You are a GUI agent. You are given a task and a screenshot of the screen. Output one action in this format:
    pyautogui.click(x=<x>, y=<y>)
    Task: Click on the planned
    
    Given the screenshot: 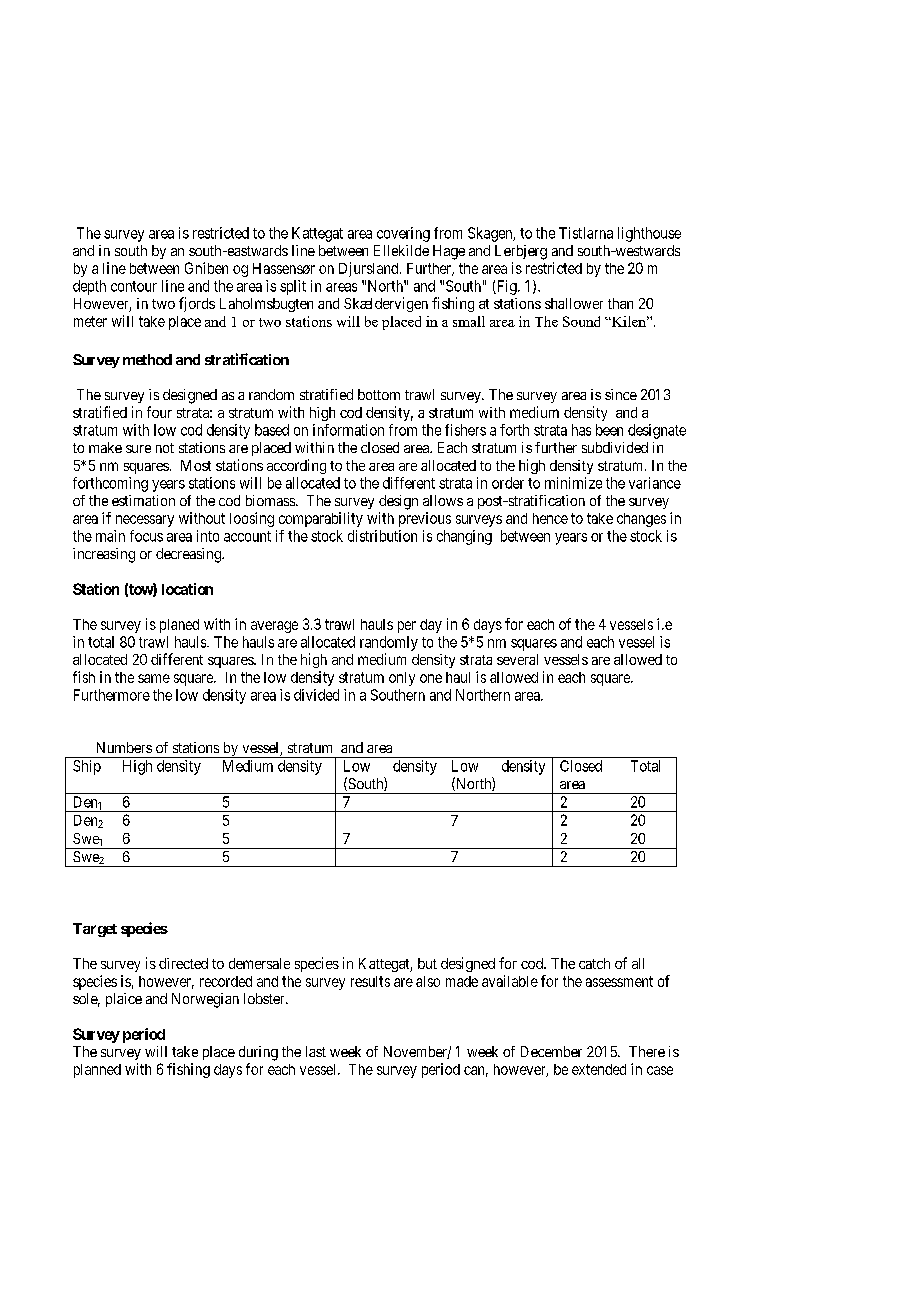 What is the action you would take?
    pyautogui.click(x=97, y=1071)
